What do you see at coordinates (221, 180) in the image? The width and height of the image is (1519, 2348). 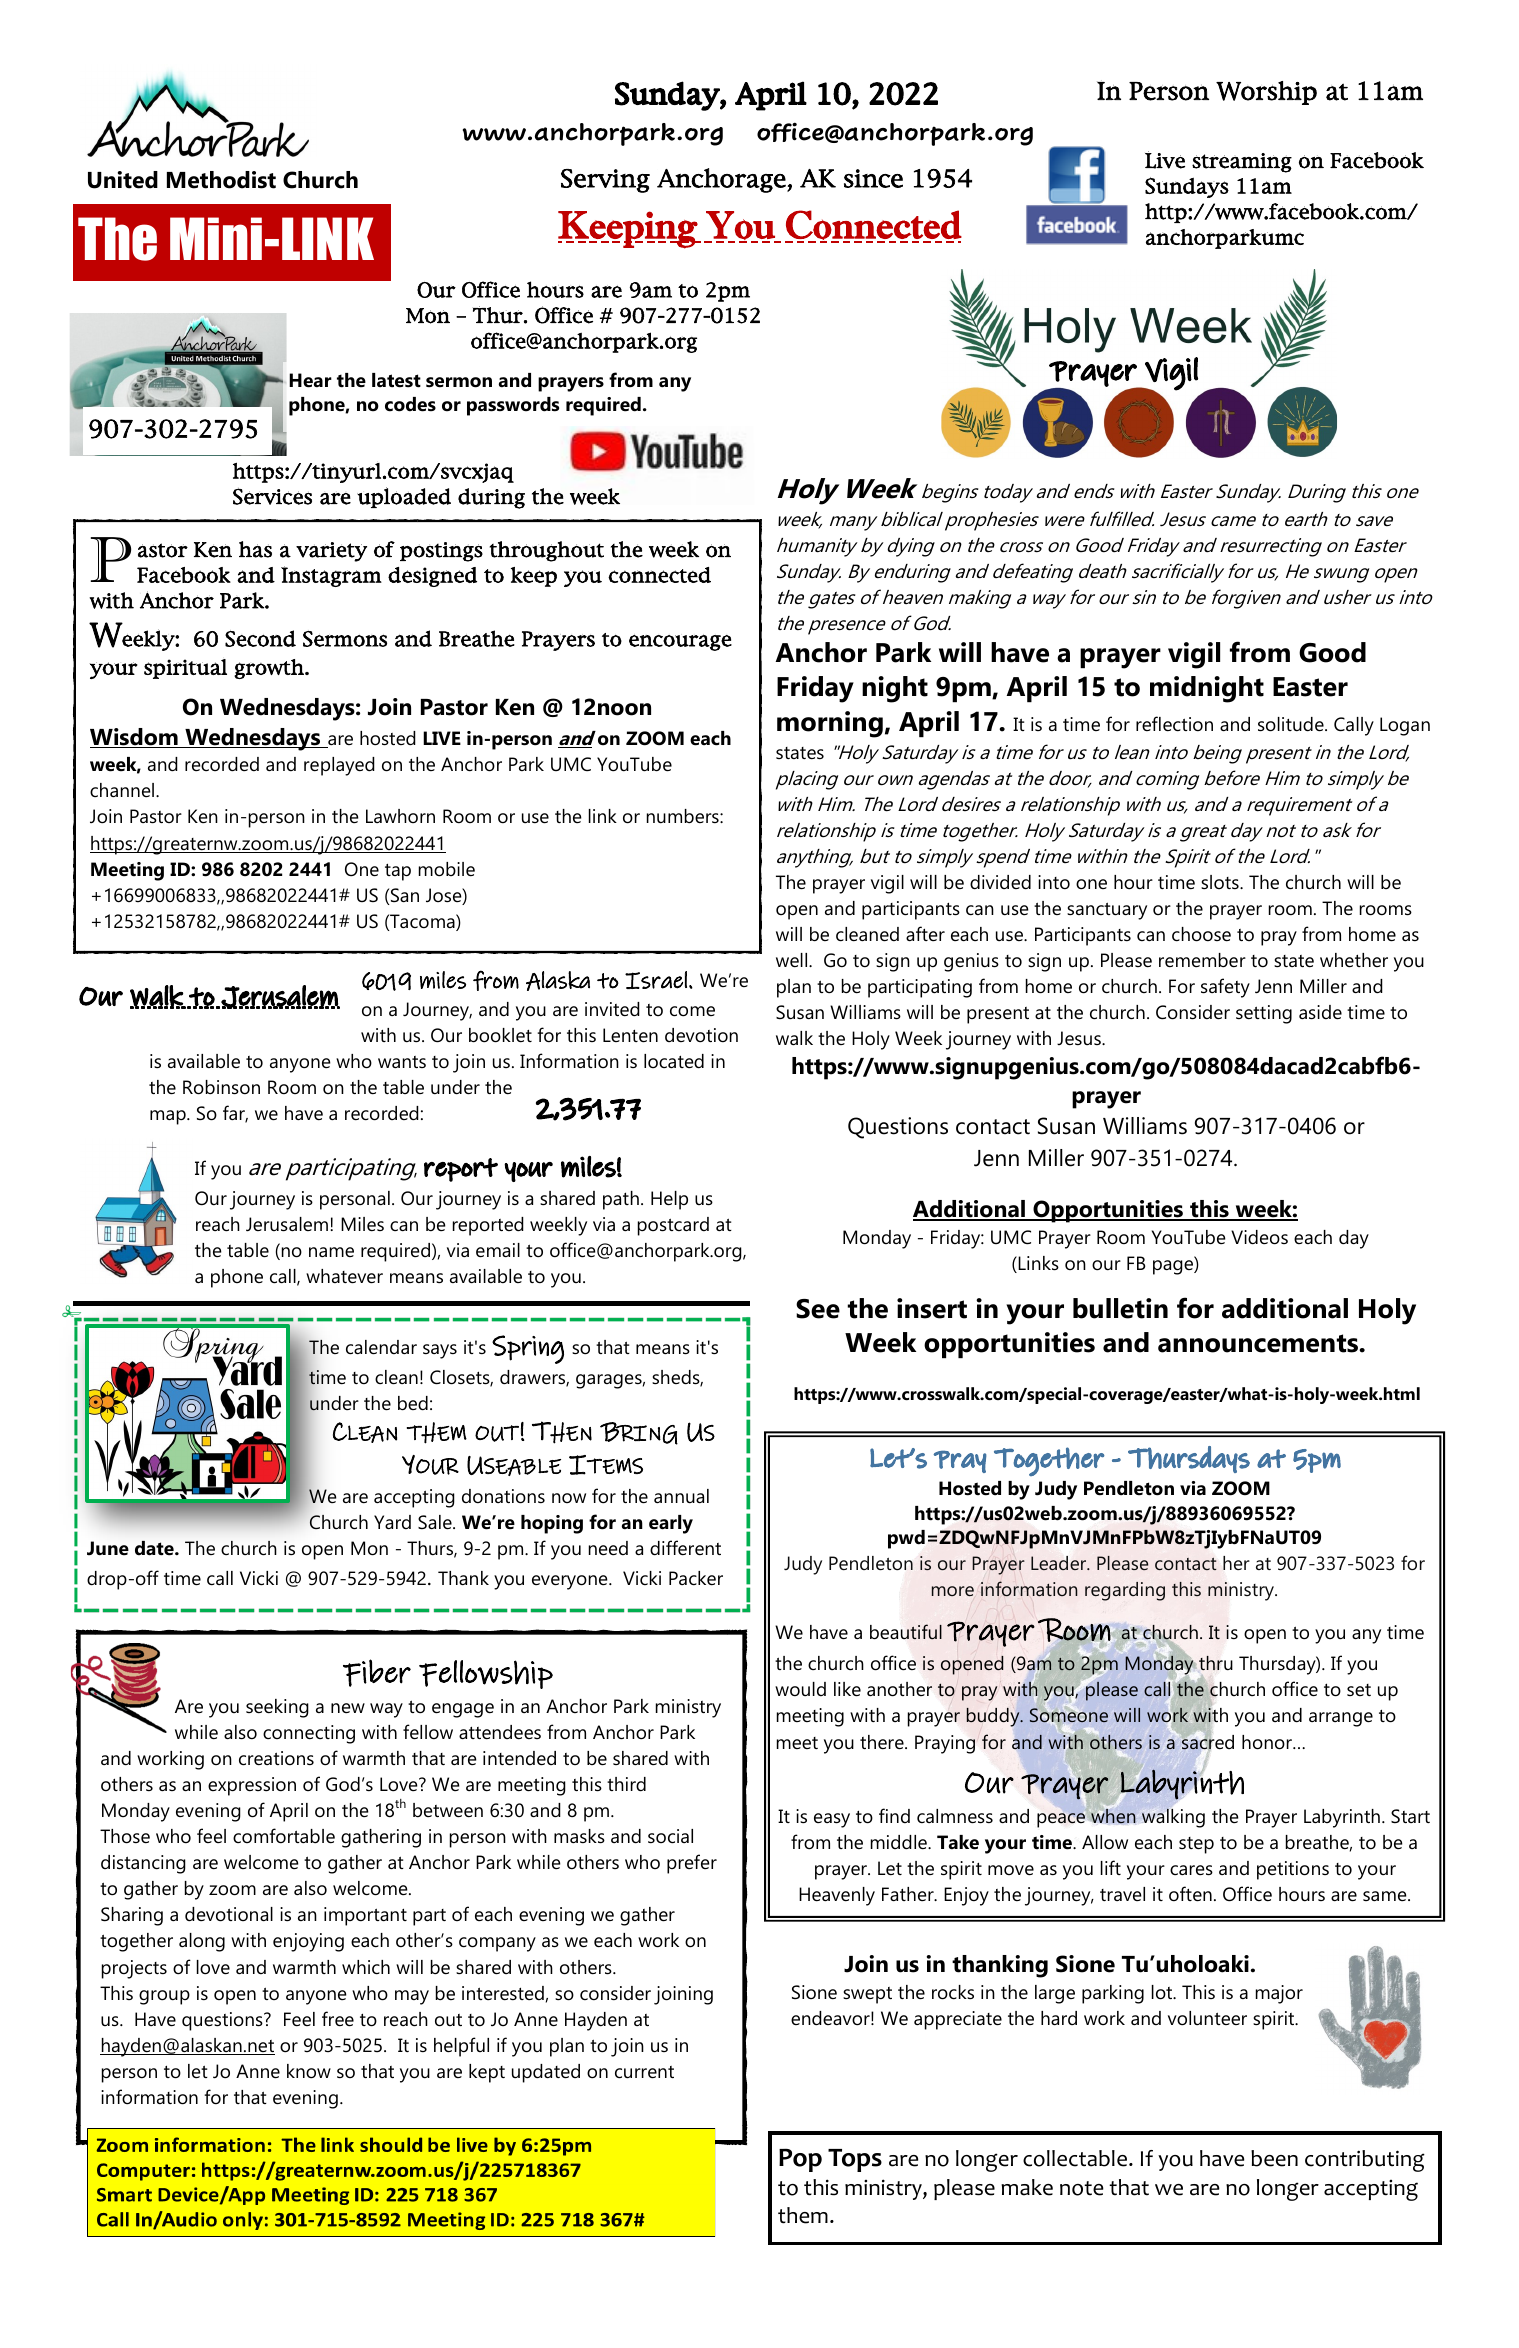 I see `Methodist` at bounding box center [221, 180].
